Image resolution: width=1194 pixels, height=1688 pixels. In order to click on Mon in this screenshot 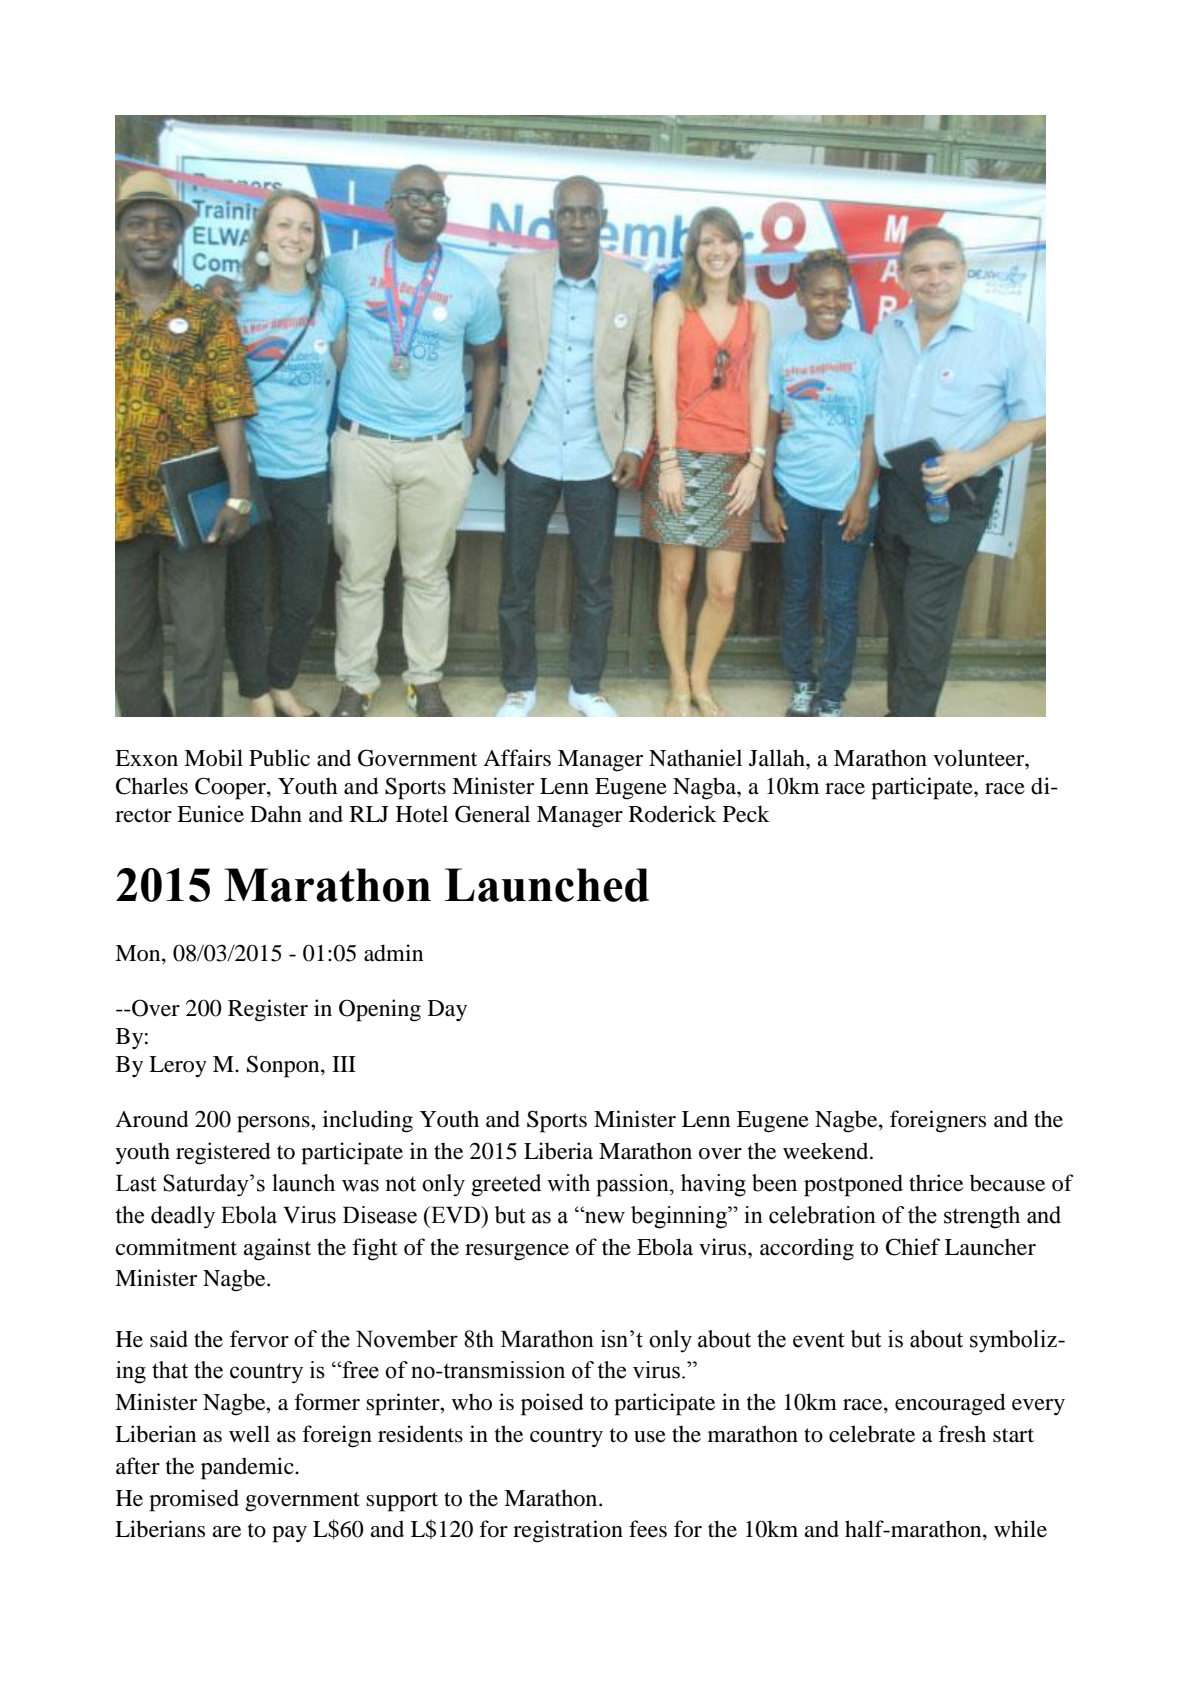, I will do `click(139, 954)`.
